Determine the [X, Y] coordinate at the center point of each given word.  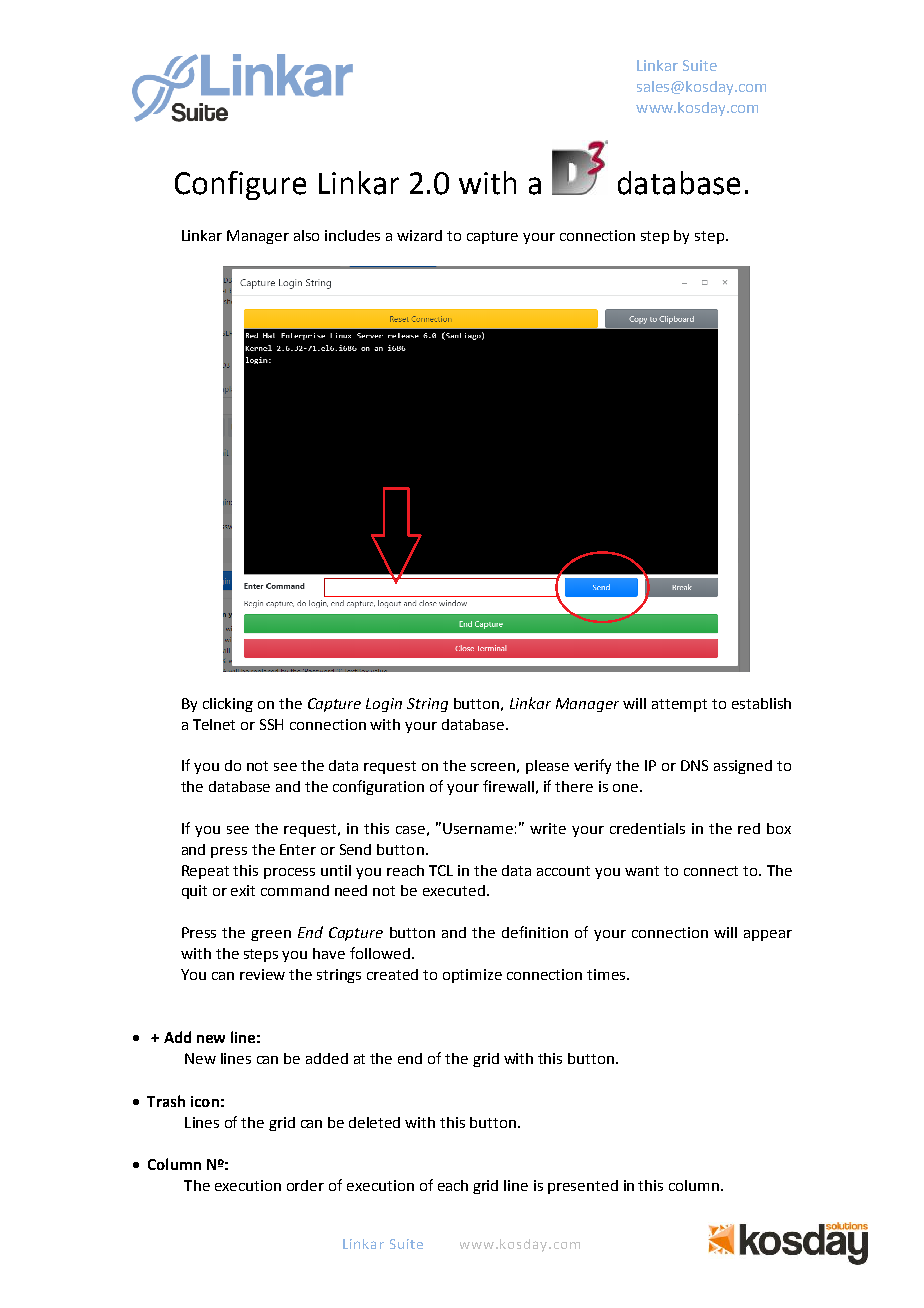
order [305, 1185]
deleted [374, 1122]
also [306, 235]
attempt [679, 705]
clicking [228, 705]
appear [768, 935]
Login [384, 705]
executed [454, 890]
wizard [419, 235]
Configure [240, 185]
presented [583, 1187]
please [547, 767]
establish [761, 703]
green [271, 935]
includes [352, 235]
